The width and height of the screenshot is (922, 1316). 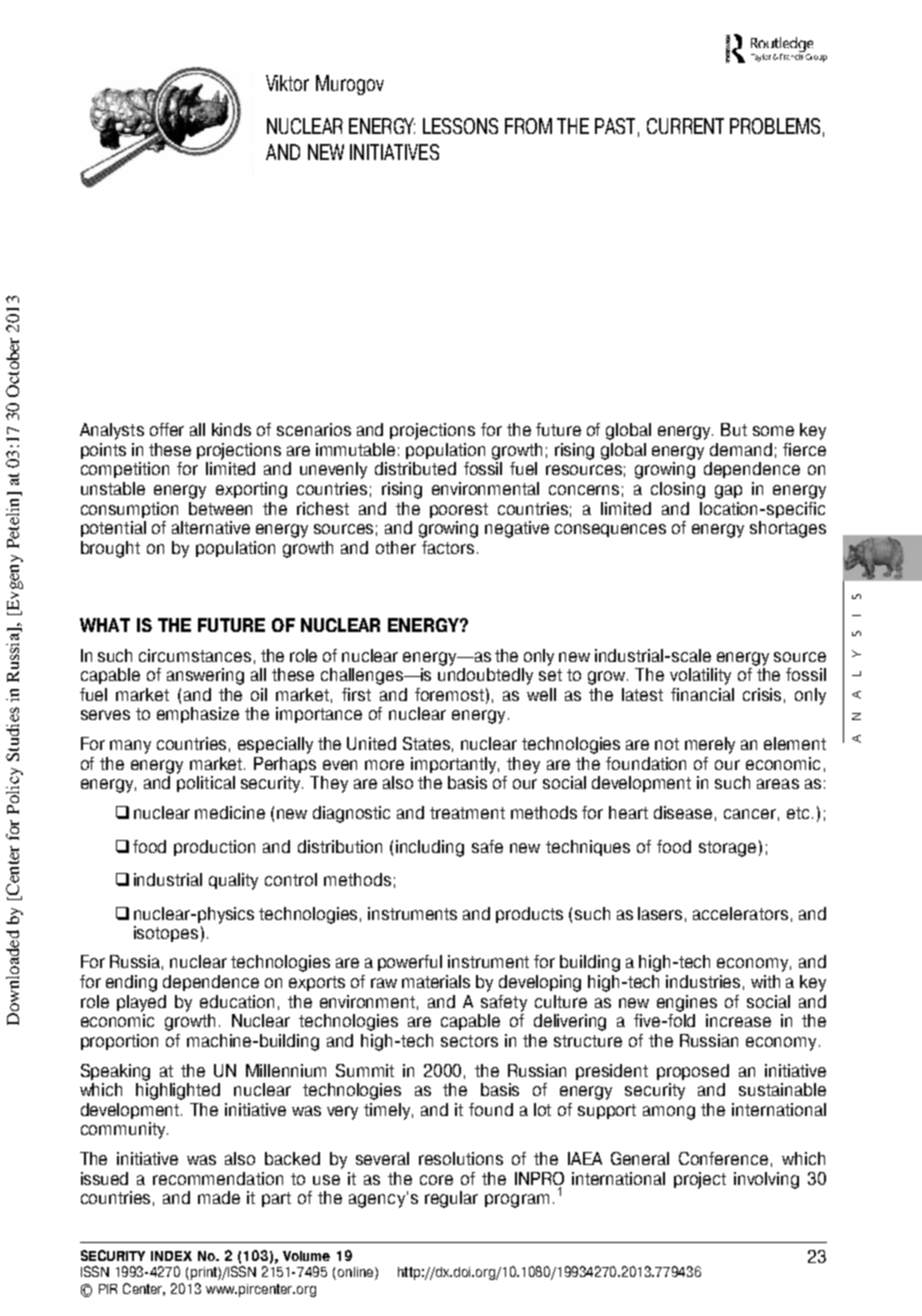 What do you see at coordinates (451, 1199) in the screenshot?
I see `regular` at bounding box center [451, 1199].
